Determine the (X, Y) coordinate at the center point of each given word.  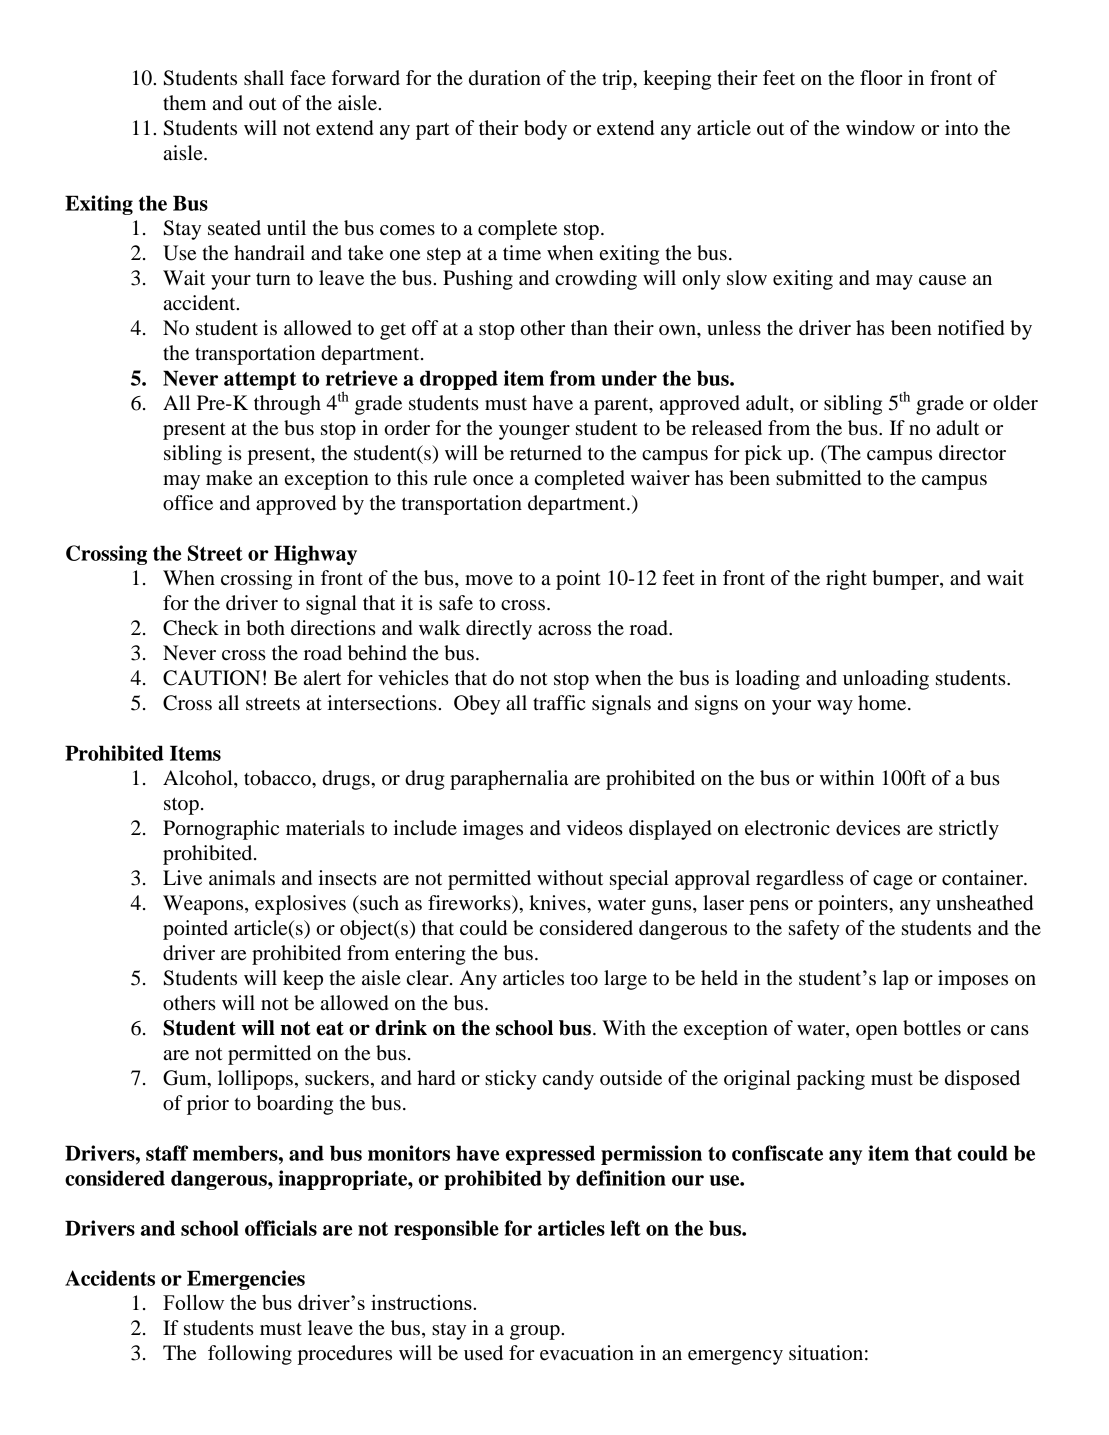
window (880, 128)
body (545, 130)
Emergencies (246, 1280)
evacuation (587, 1353)
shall (264, 78)
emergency (735, 1357)
